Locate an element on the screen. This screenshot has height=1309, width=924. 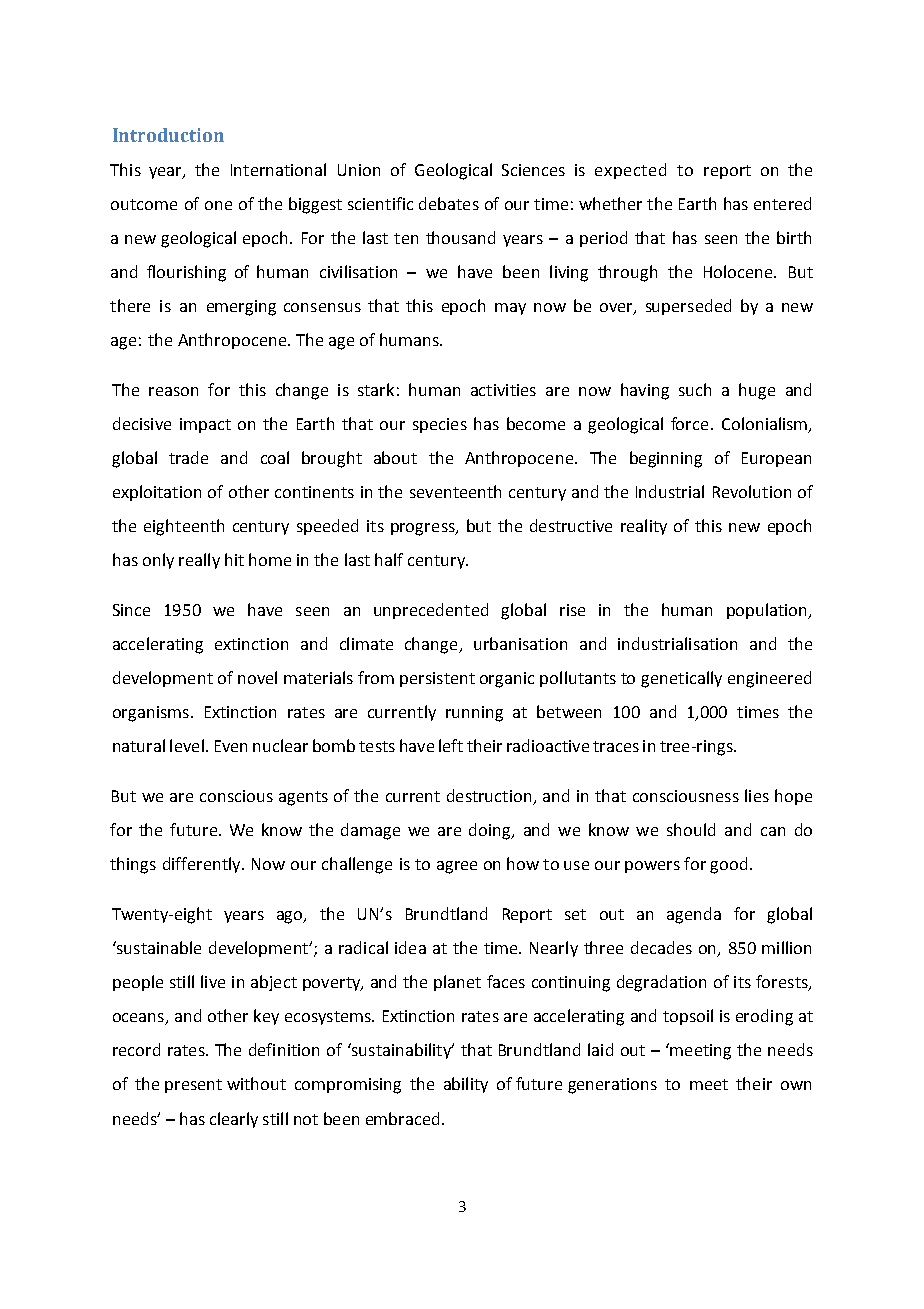
Since is located at coordinates (131, 610).
